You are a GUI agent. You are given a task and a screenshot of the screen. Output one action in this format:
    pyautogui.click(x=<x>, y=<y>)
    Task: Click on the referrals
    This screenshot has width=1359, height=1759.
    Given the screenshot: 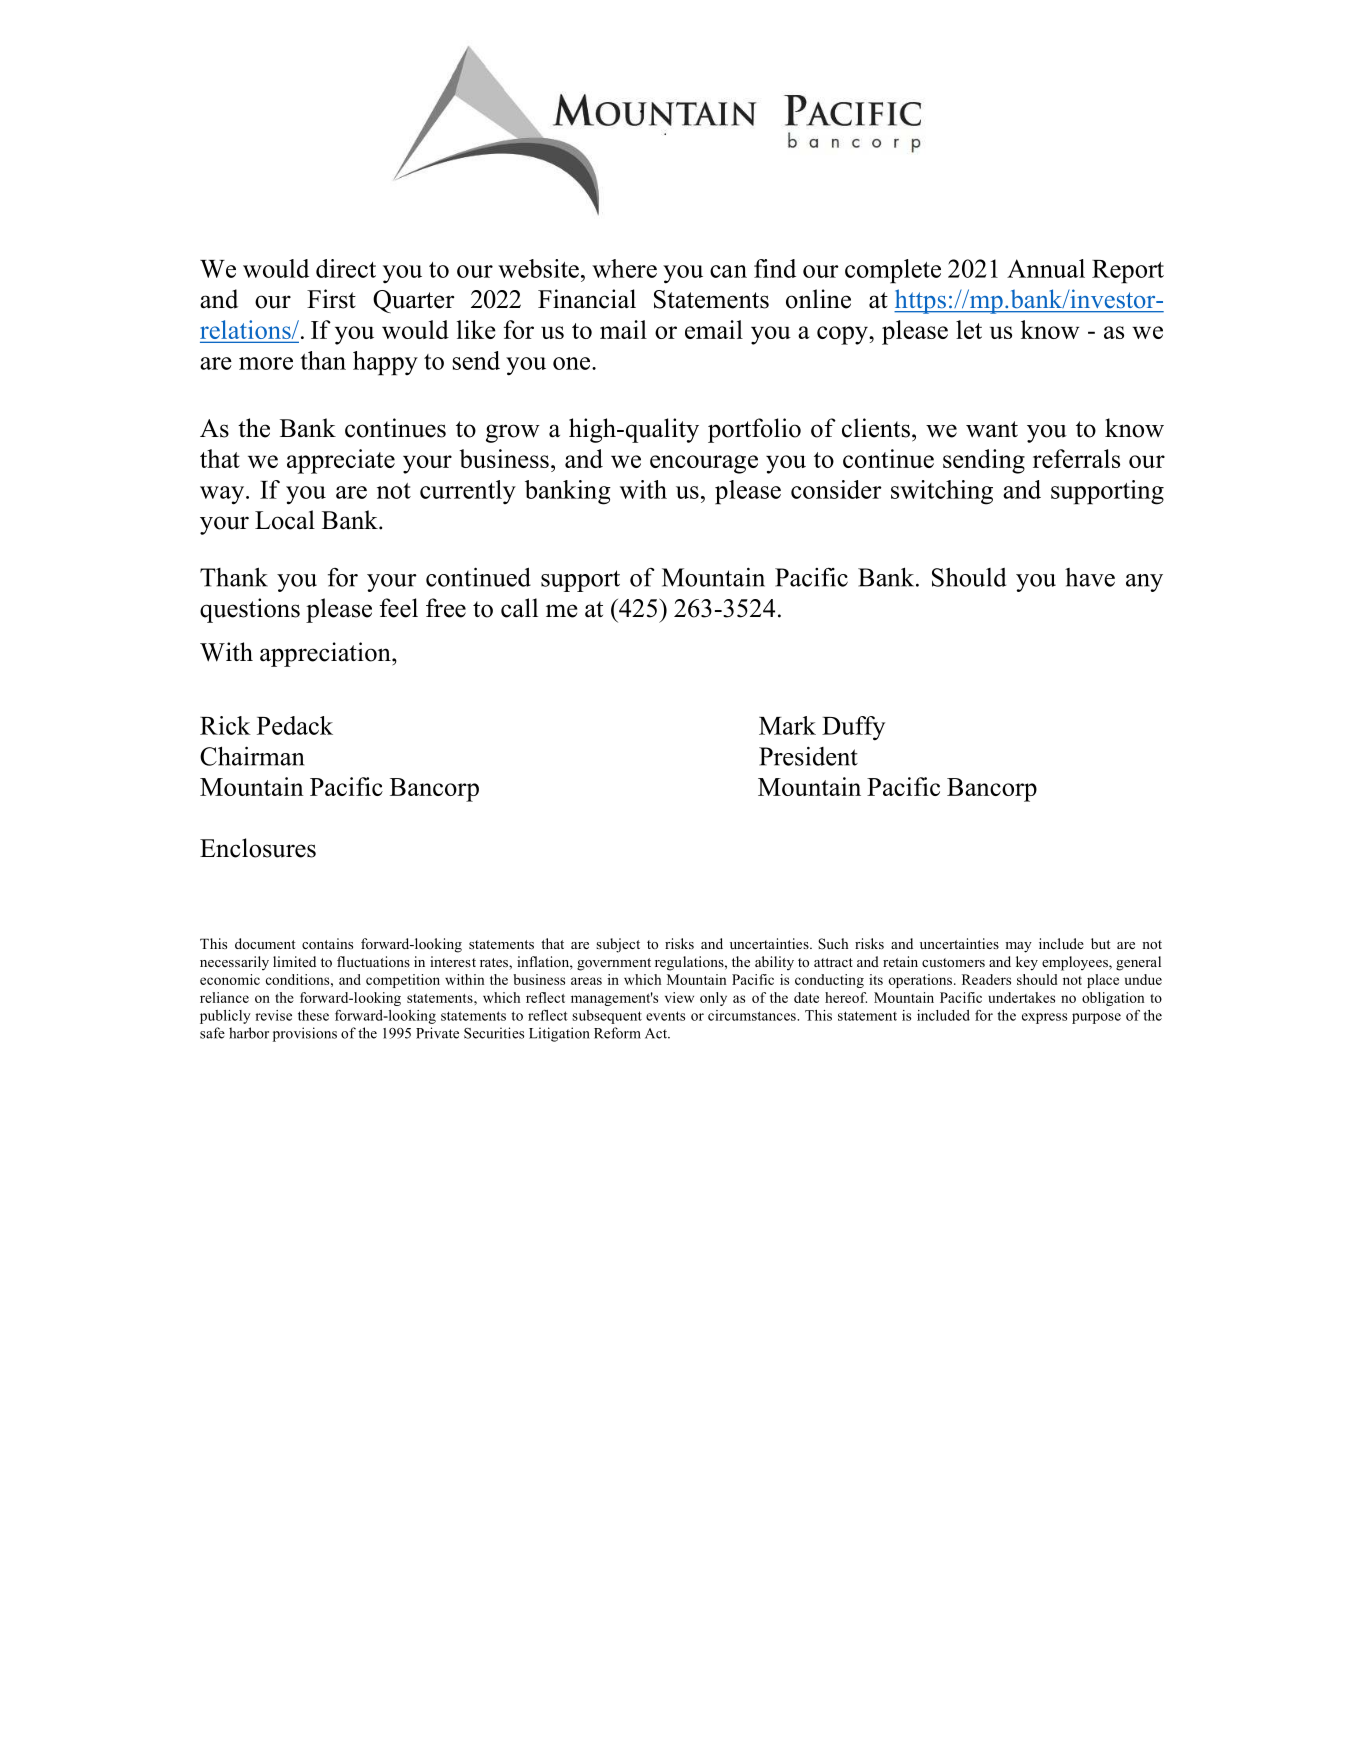 What is the action you would take?
    pyautogui.click(x=1076, y=458)
